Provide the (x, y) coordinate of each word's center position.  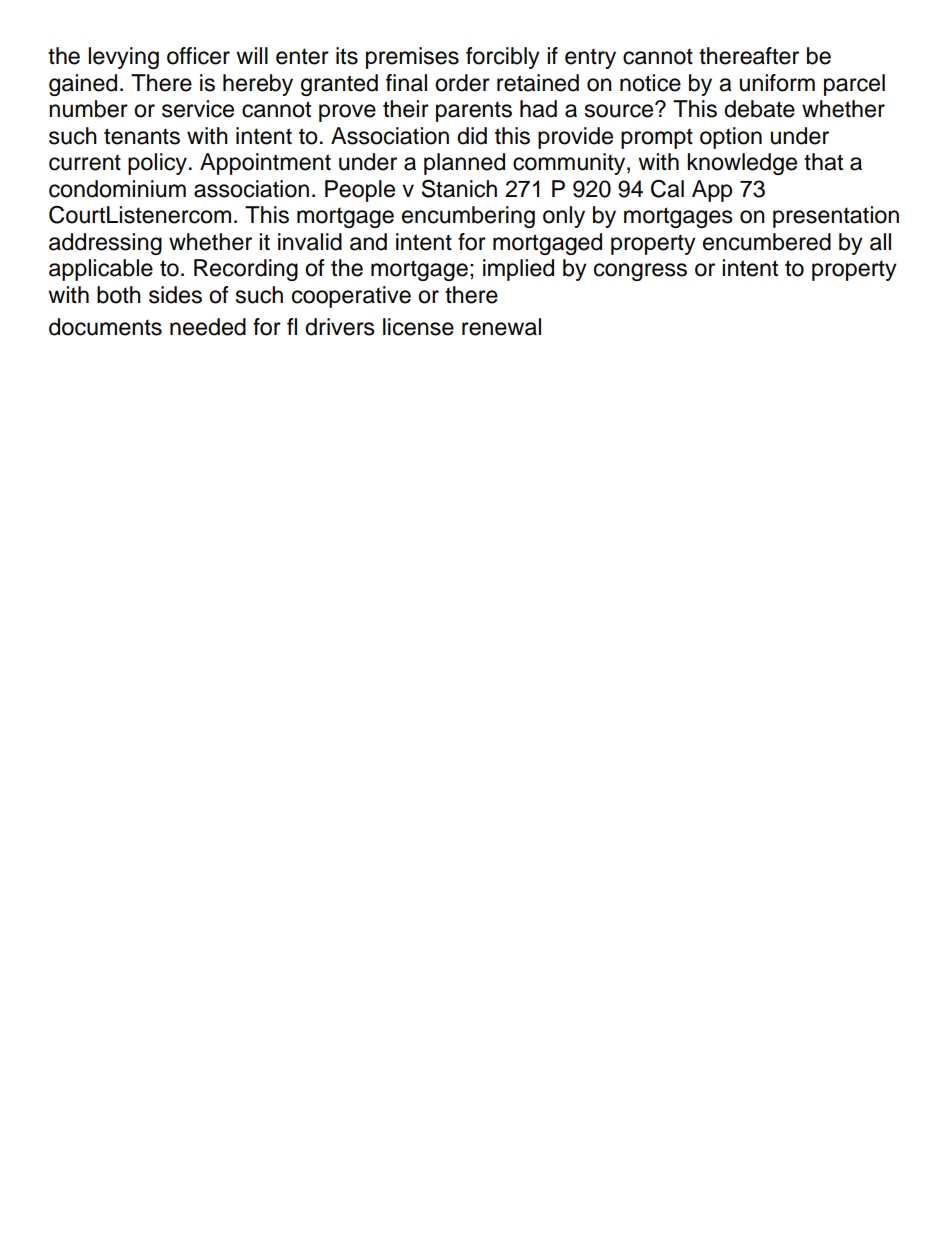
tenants (142, 136)
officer (198, 56)
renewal (501, 327)
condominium (117, 189)
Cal (667, 188)
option (731, 138)
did (472, 136)
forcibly (503, 58)
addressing (105, 244)
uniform (777, 83)
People (360, 191)
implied (518, 270)
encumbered (767, 242)
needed (208, 327)
